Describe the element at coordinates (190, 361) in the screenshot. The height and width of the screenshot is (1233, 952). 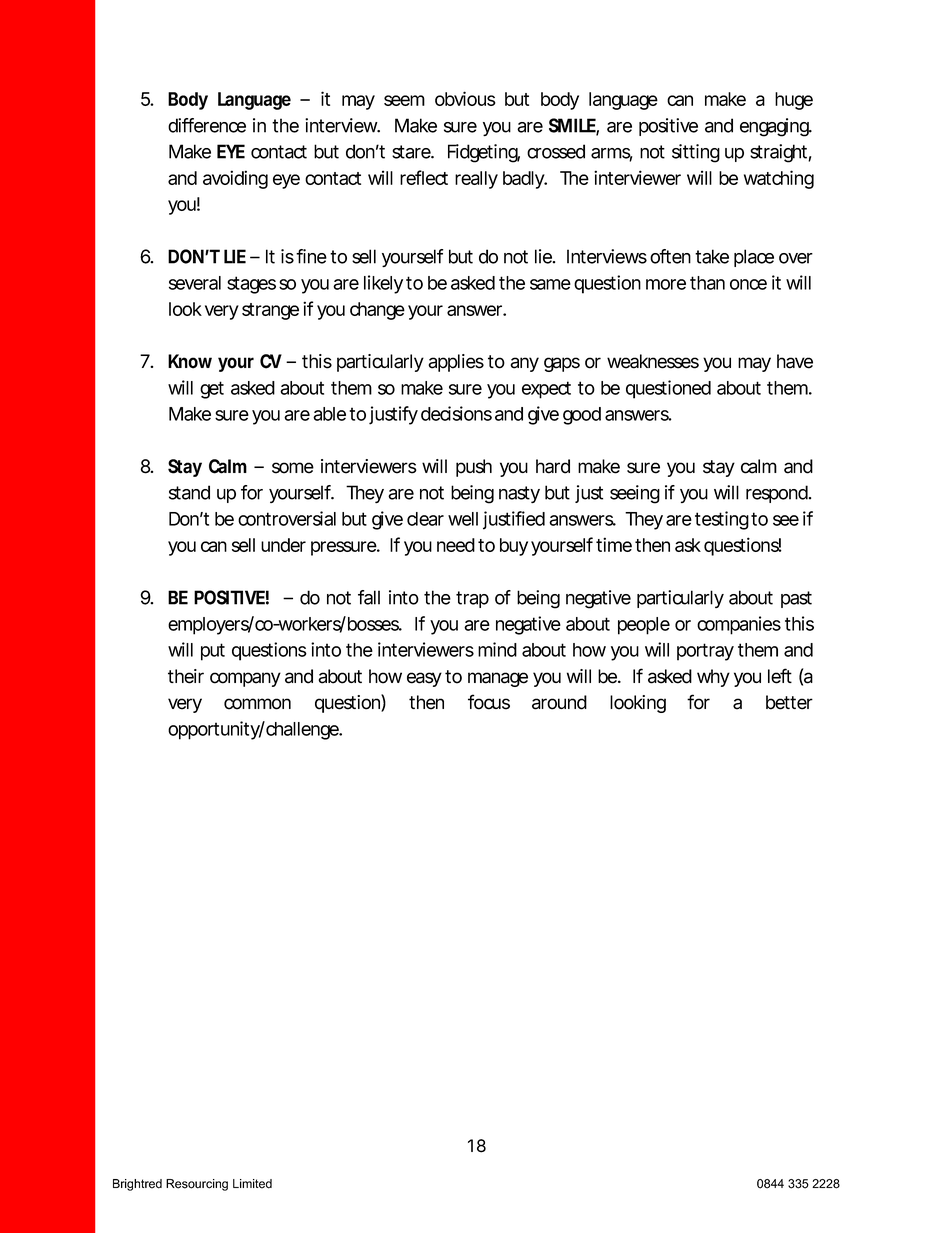
I see `Know` at that location.
